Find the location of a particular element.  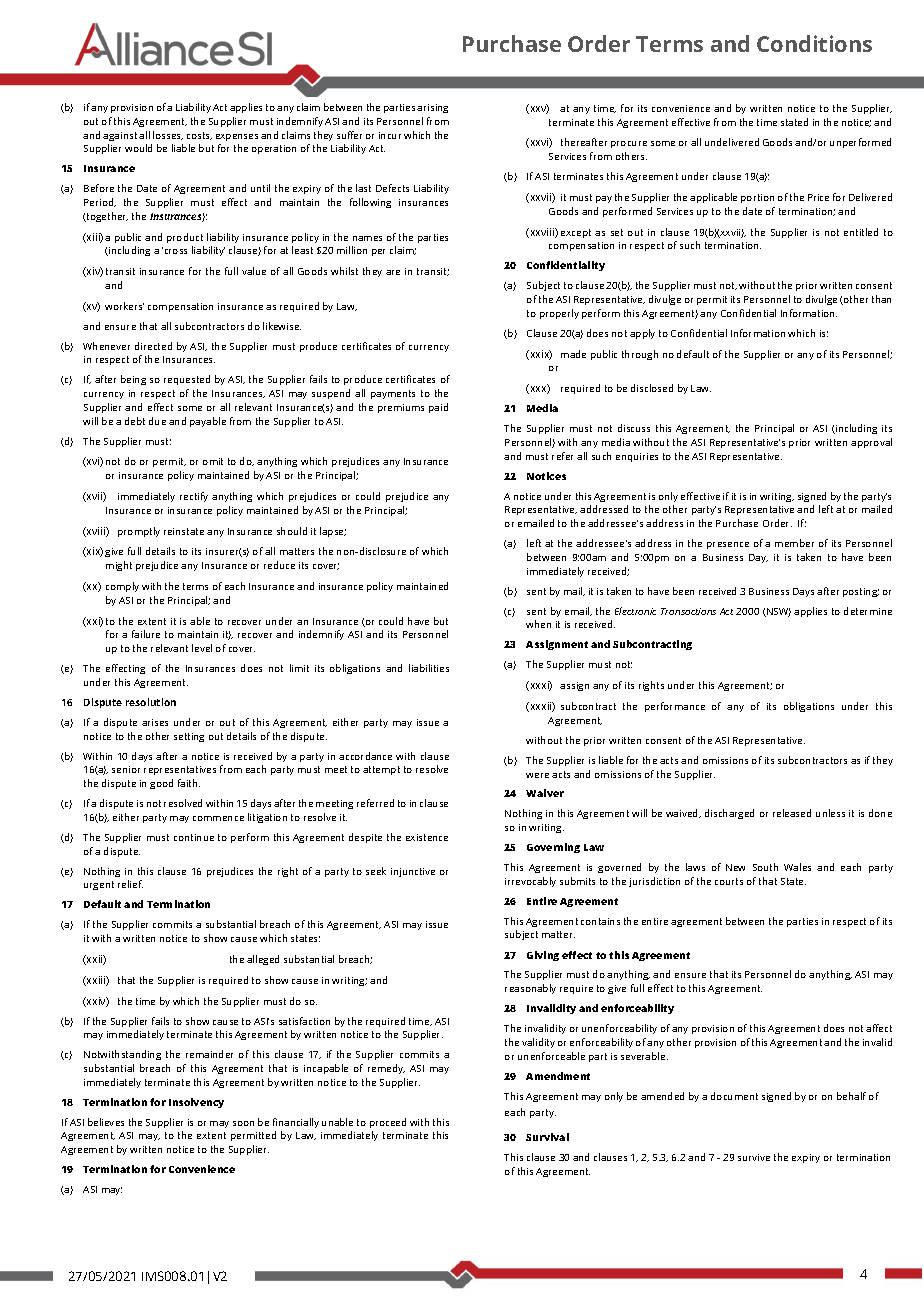

paid is located at coordinates (438, 408).
